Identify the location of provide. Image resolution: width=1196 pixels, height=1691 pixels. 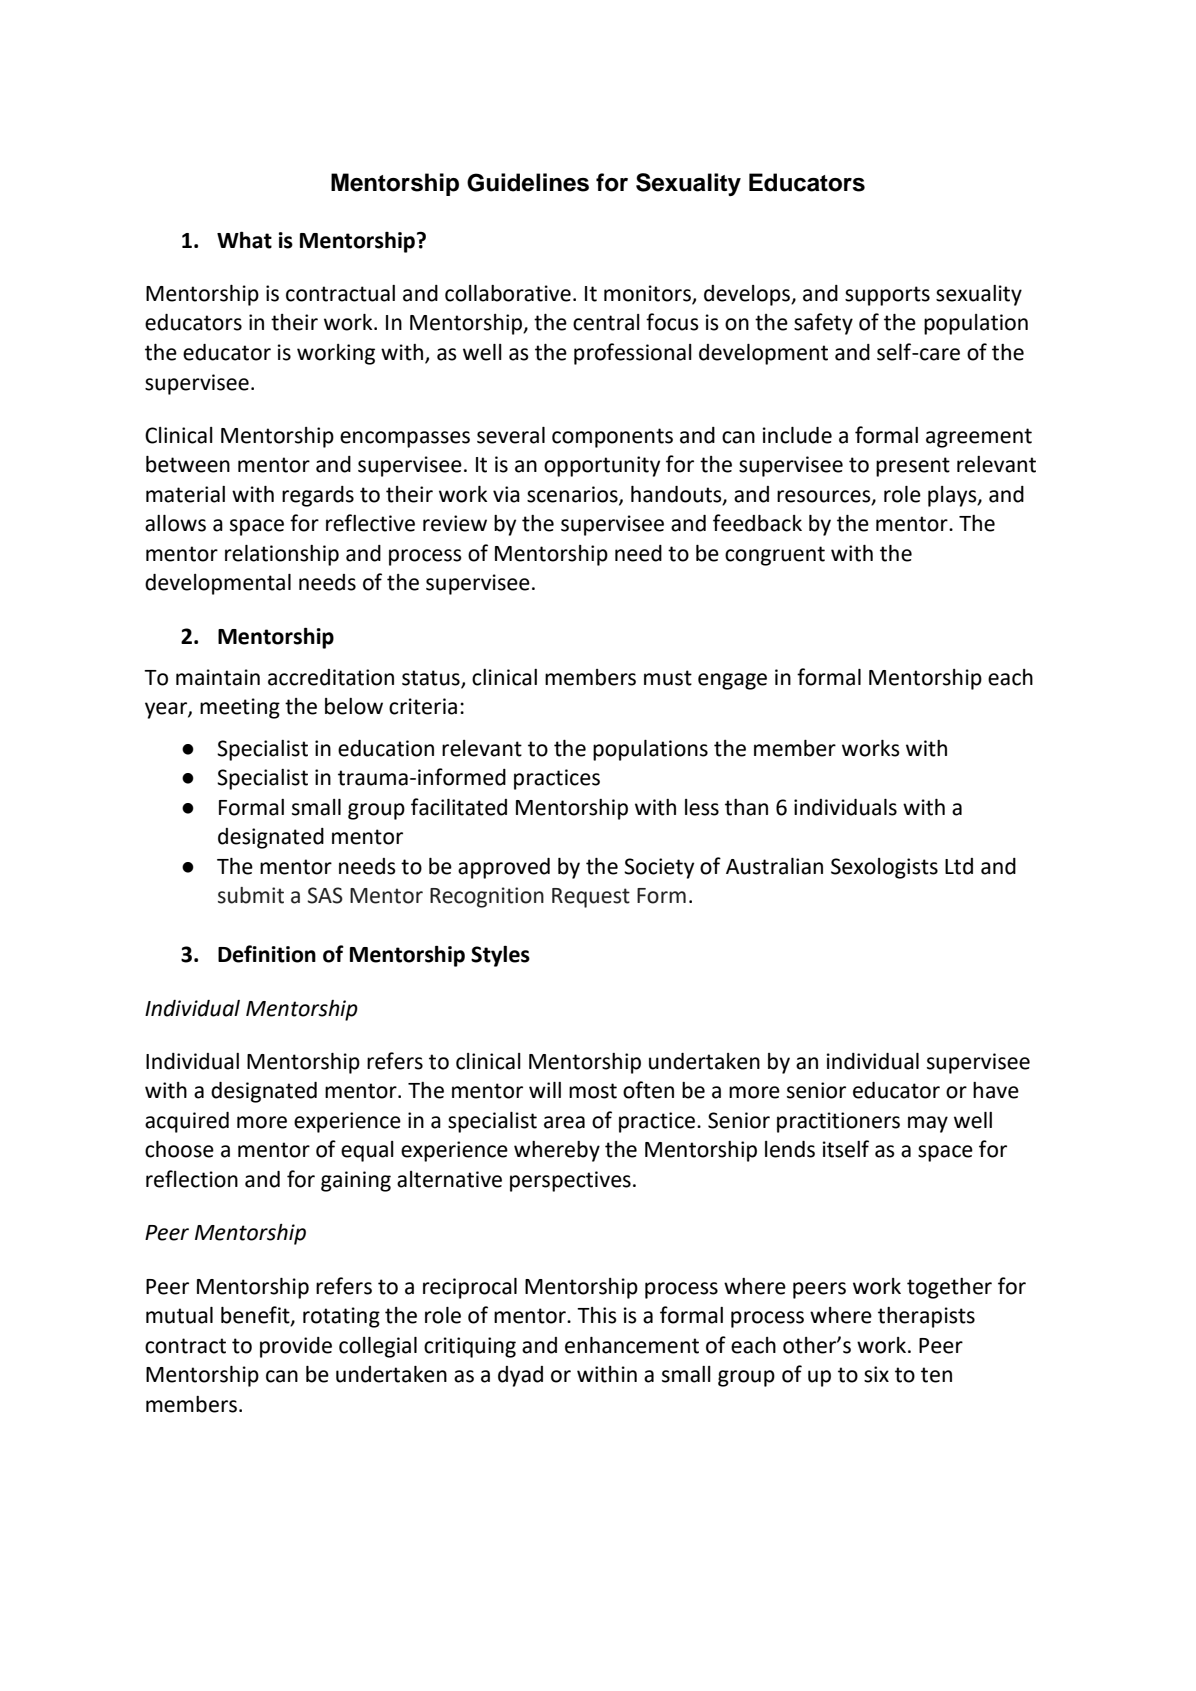
(296, 1347).
